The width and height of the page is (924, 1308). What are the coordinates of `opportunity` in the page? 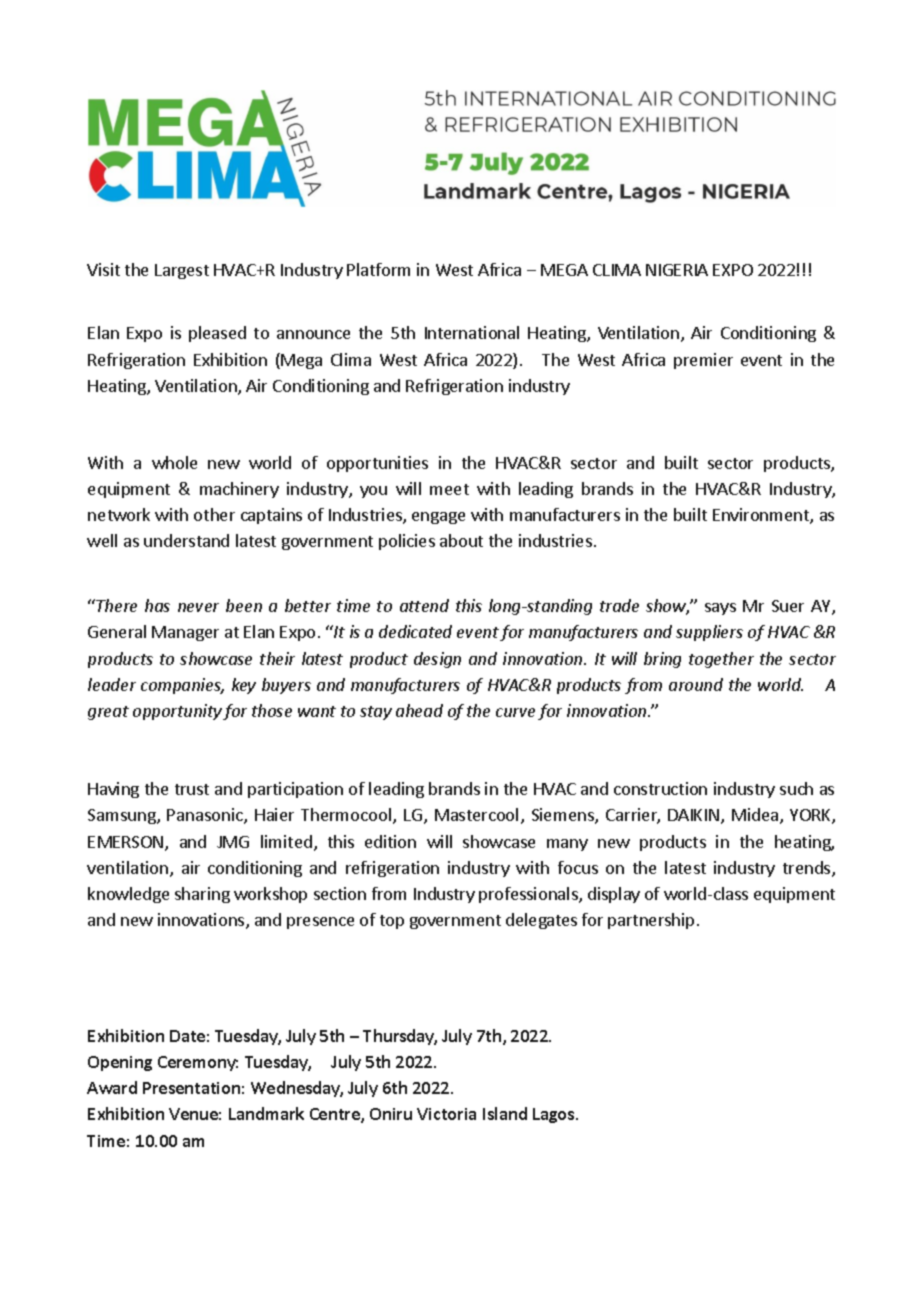 It's located at (177, 712).
